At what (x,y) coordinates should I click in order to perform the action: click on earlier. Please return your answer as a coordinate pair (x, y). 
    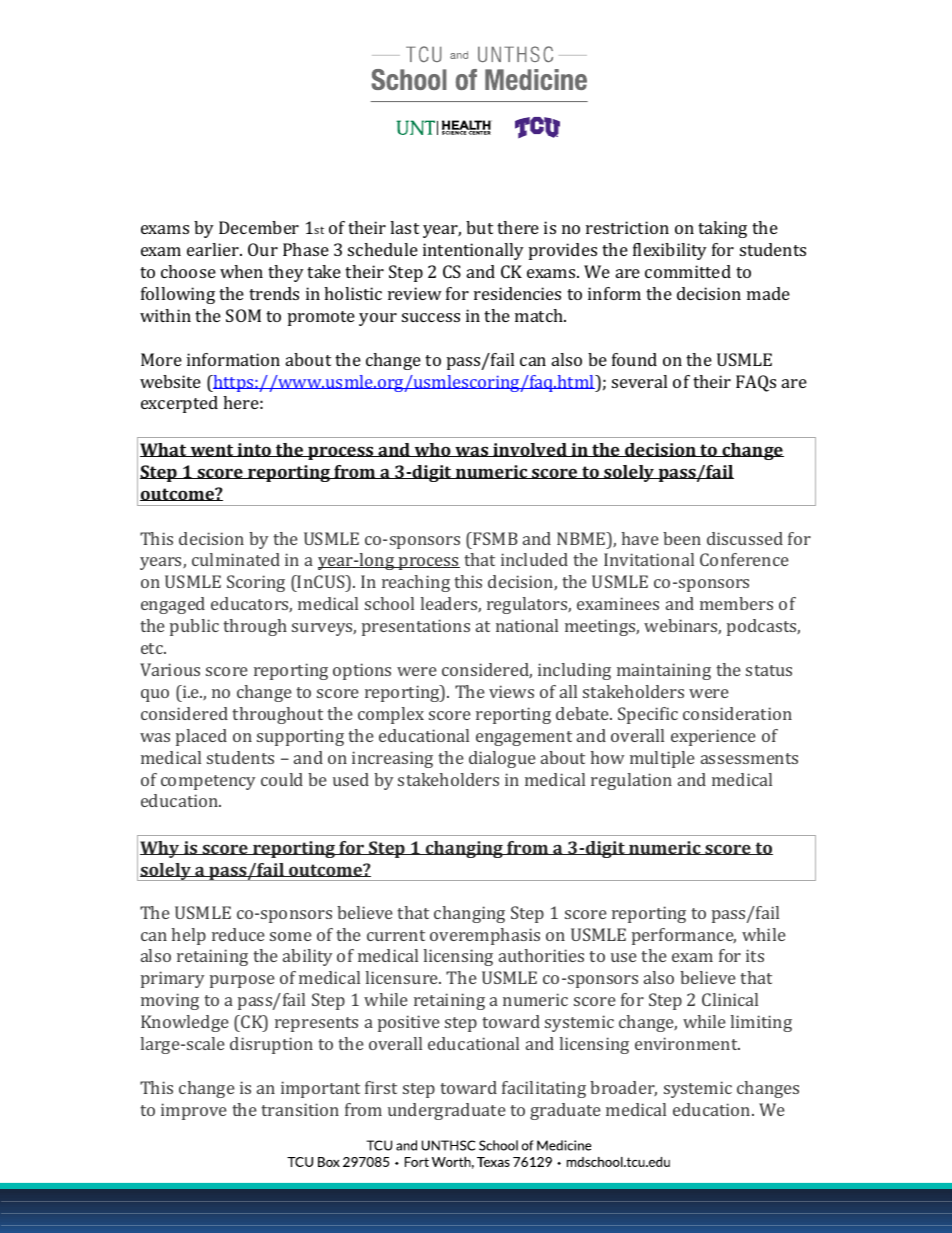
    Looking at the image, I should click on (214, 249).
